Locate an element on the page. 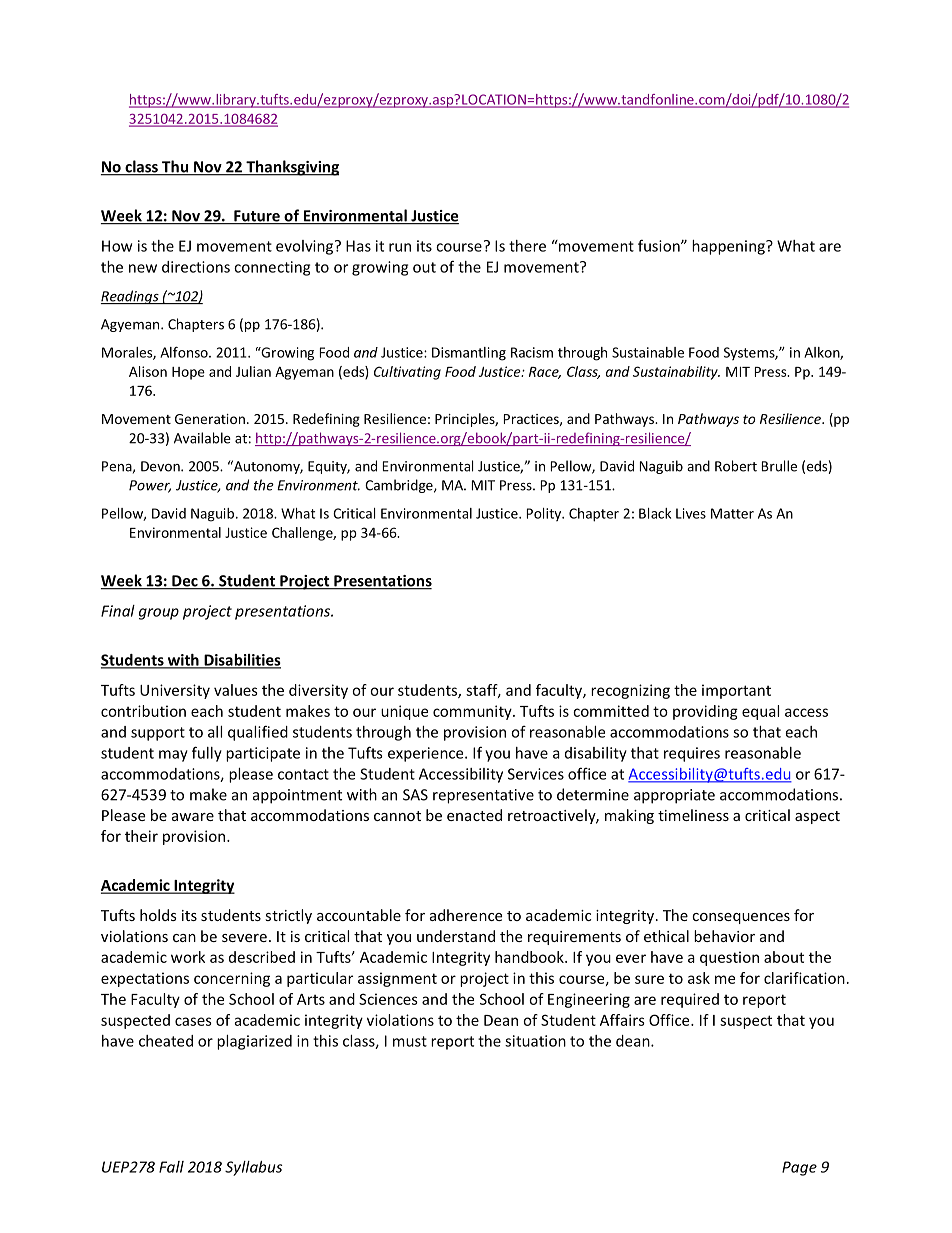 The height and width of the image is (1233, 952). Fall is located at coordinates (171, 1167).
